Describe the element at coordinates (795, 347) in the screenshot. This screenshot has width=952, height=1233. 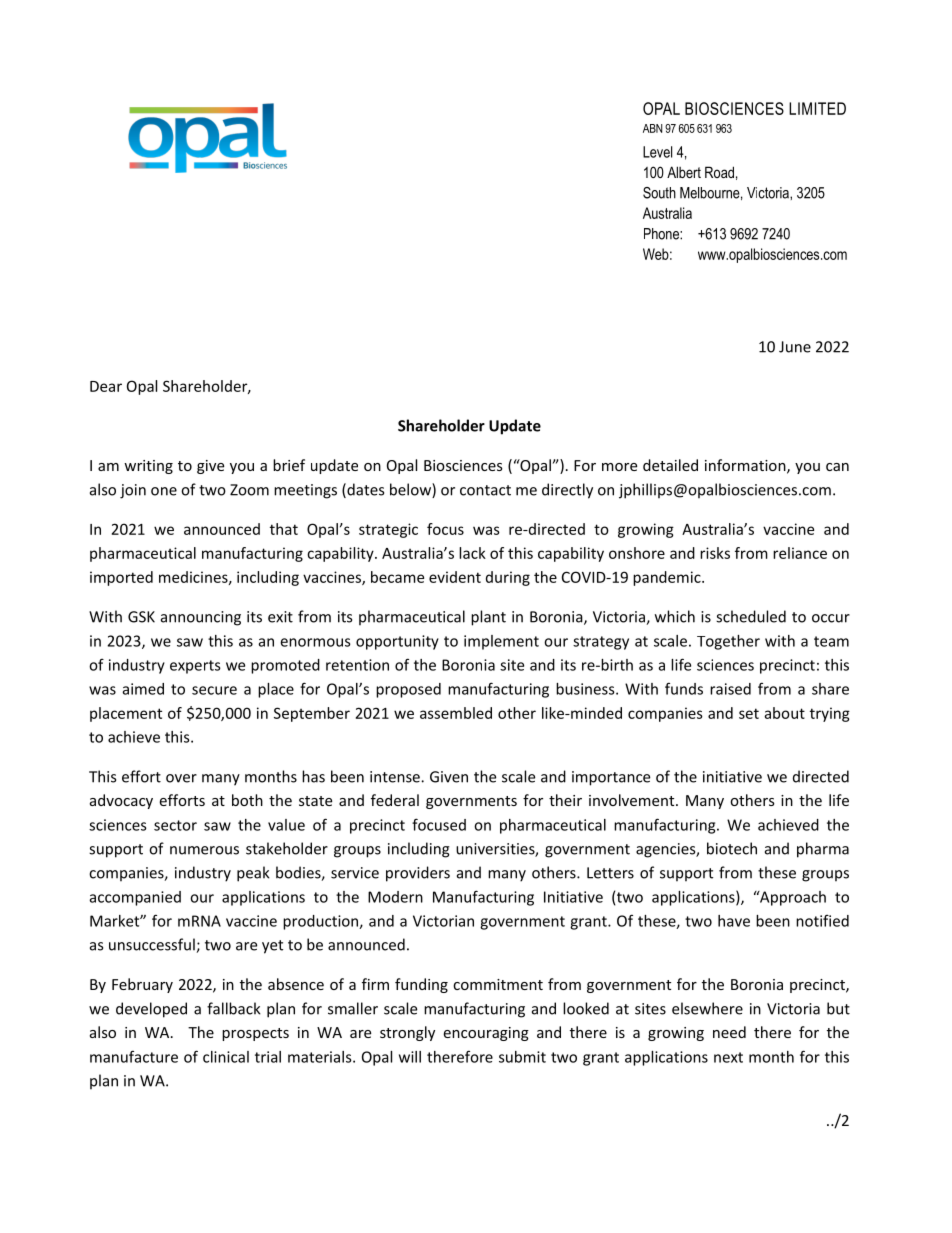
I see `June` at that location.
